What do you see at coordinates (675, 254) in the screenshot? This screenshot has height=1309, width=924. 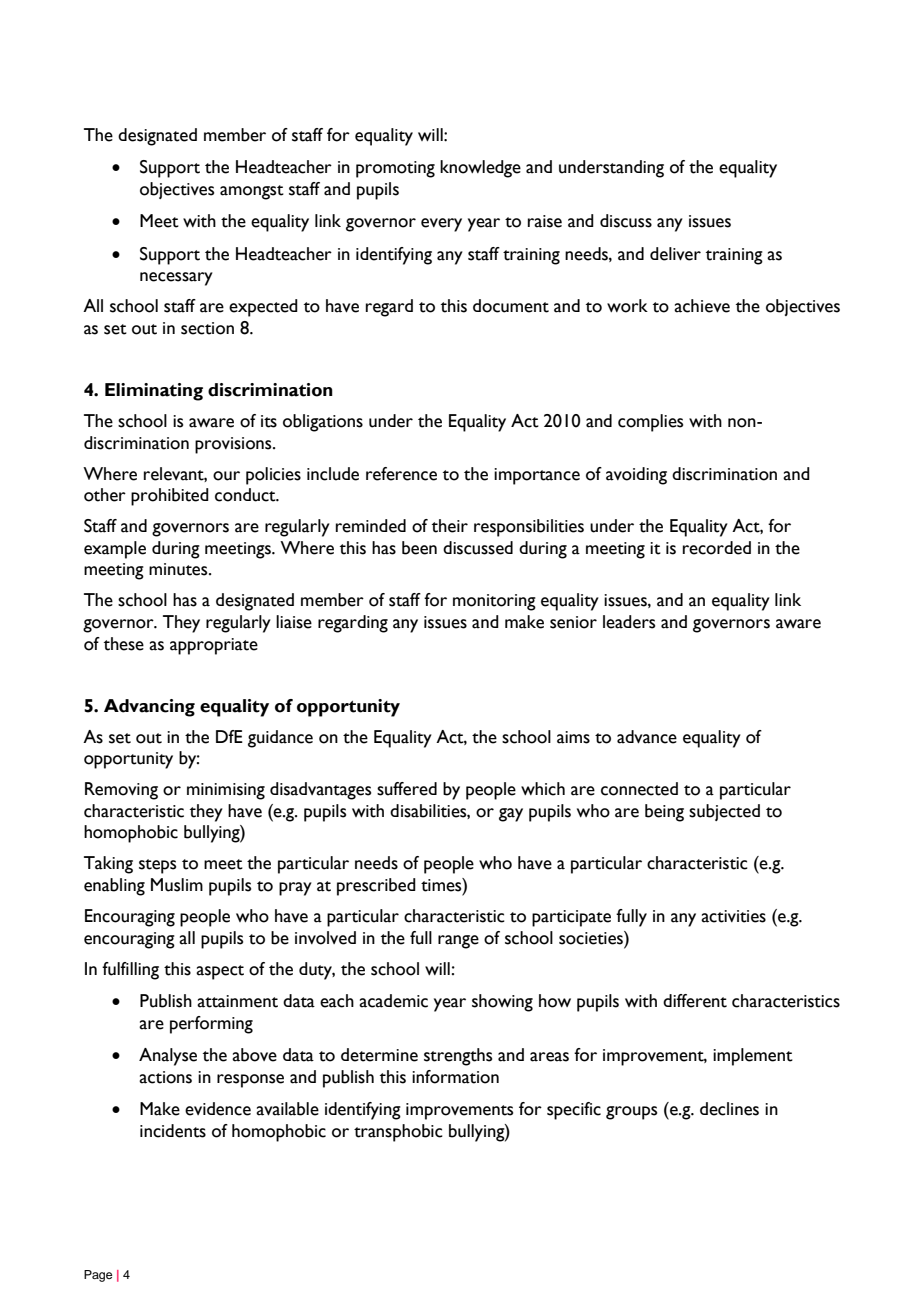 I see `deliver` at bounding box center [675, 254].
